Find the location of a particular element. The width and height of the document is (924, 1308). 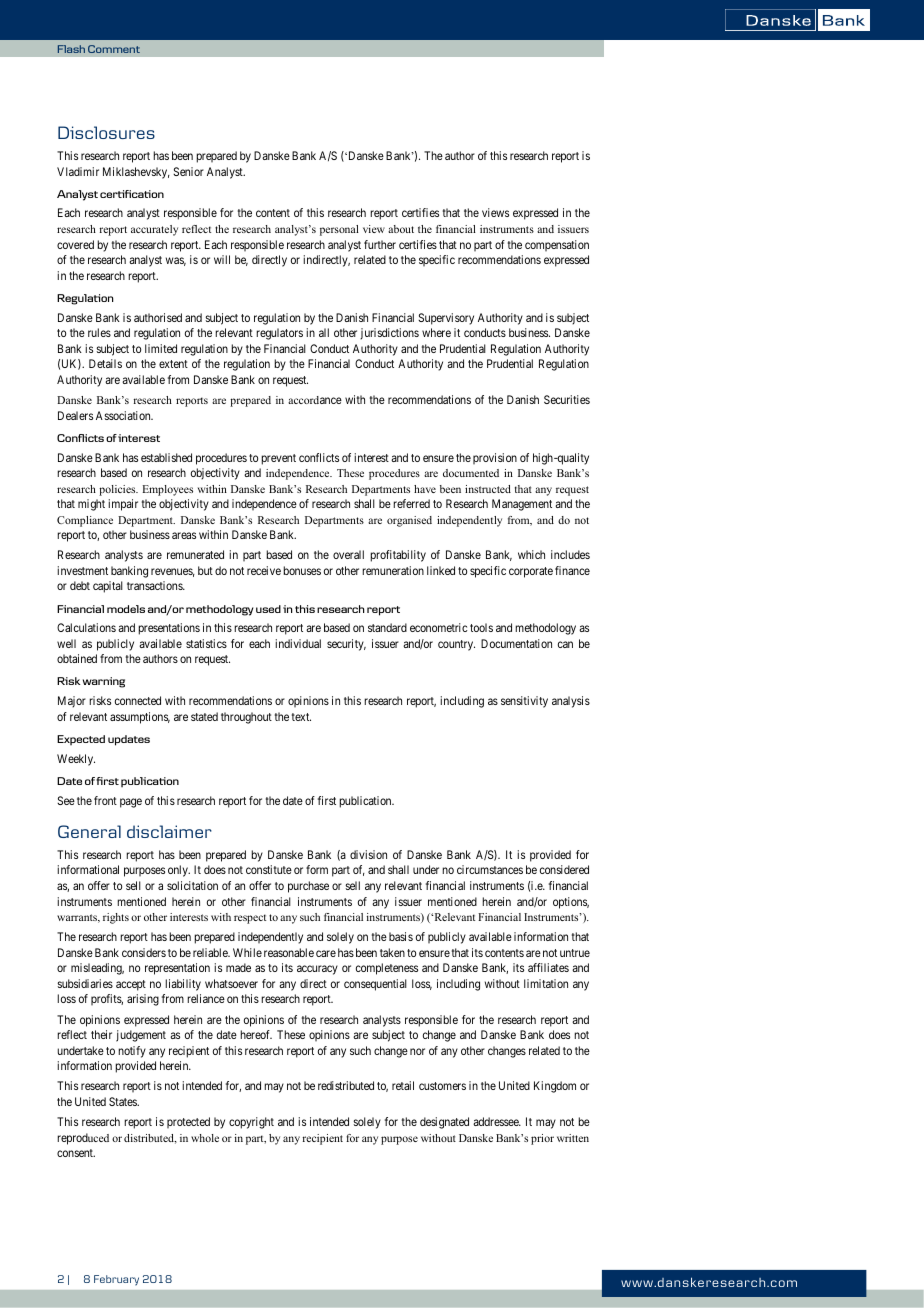

February is located at coordinates (116, 1280).
